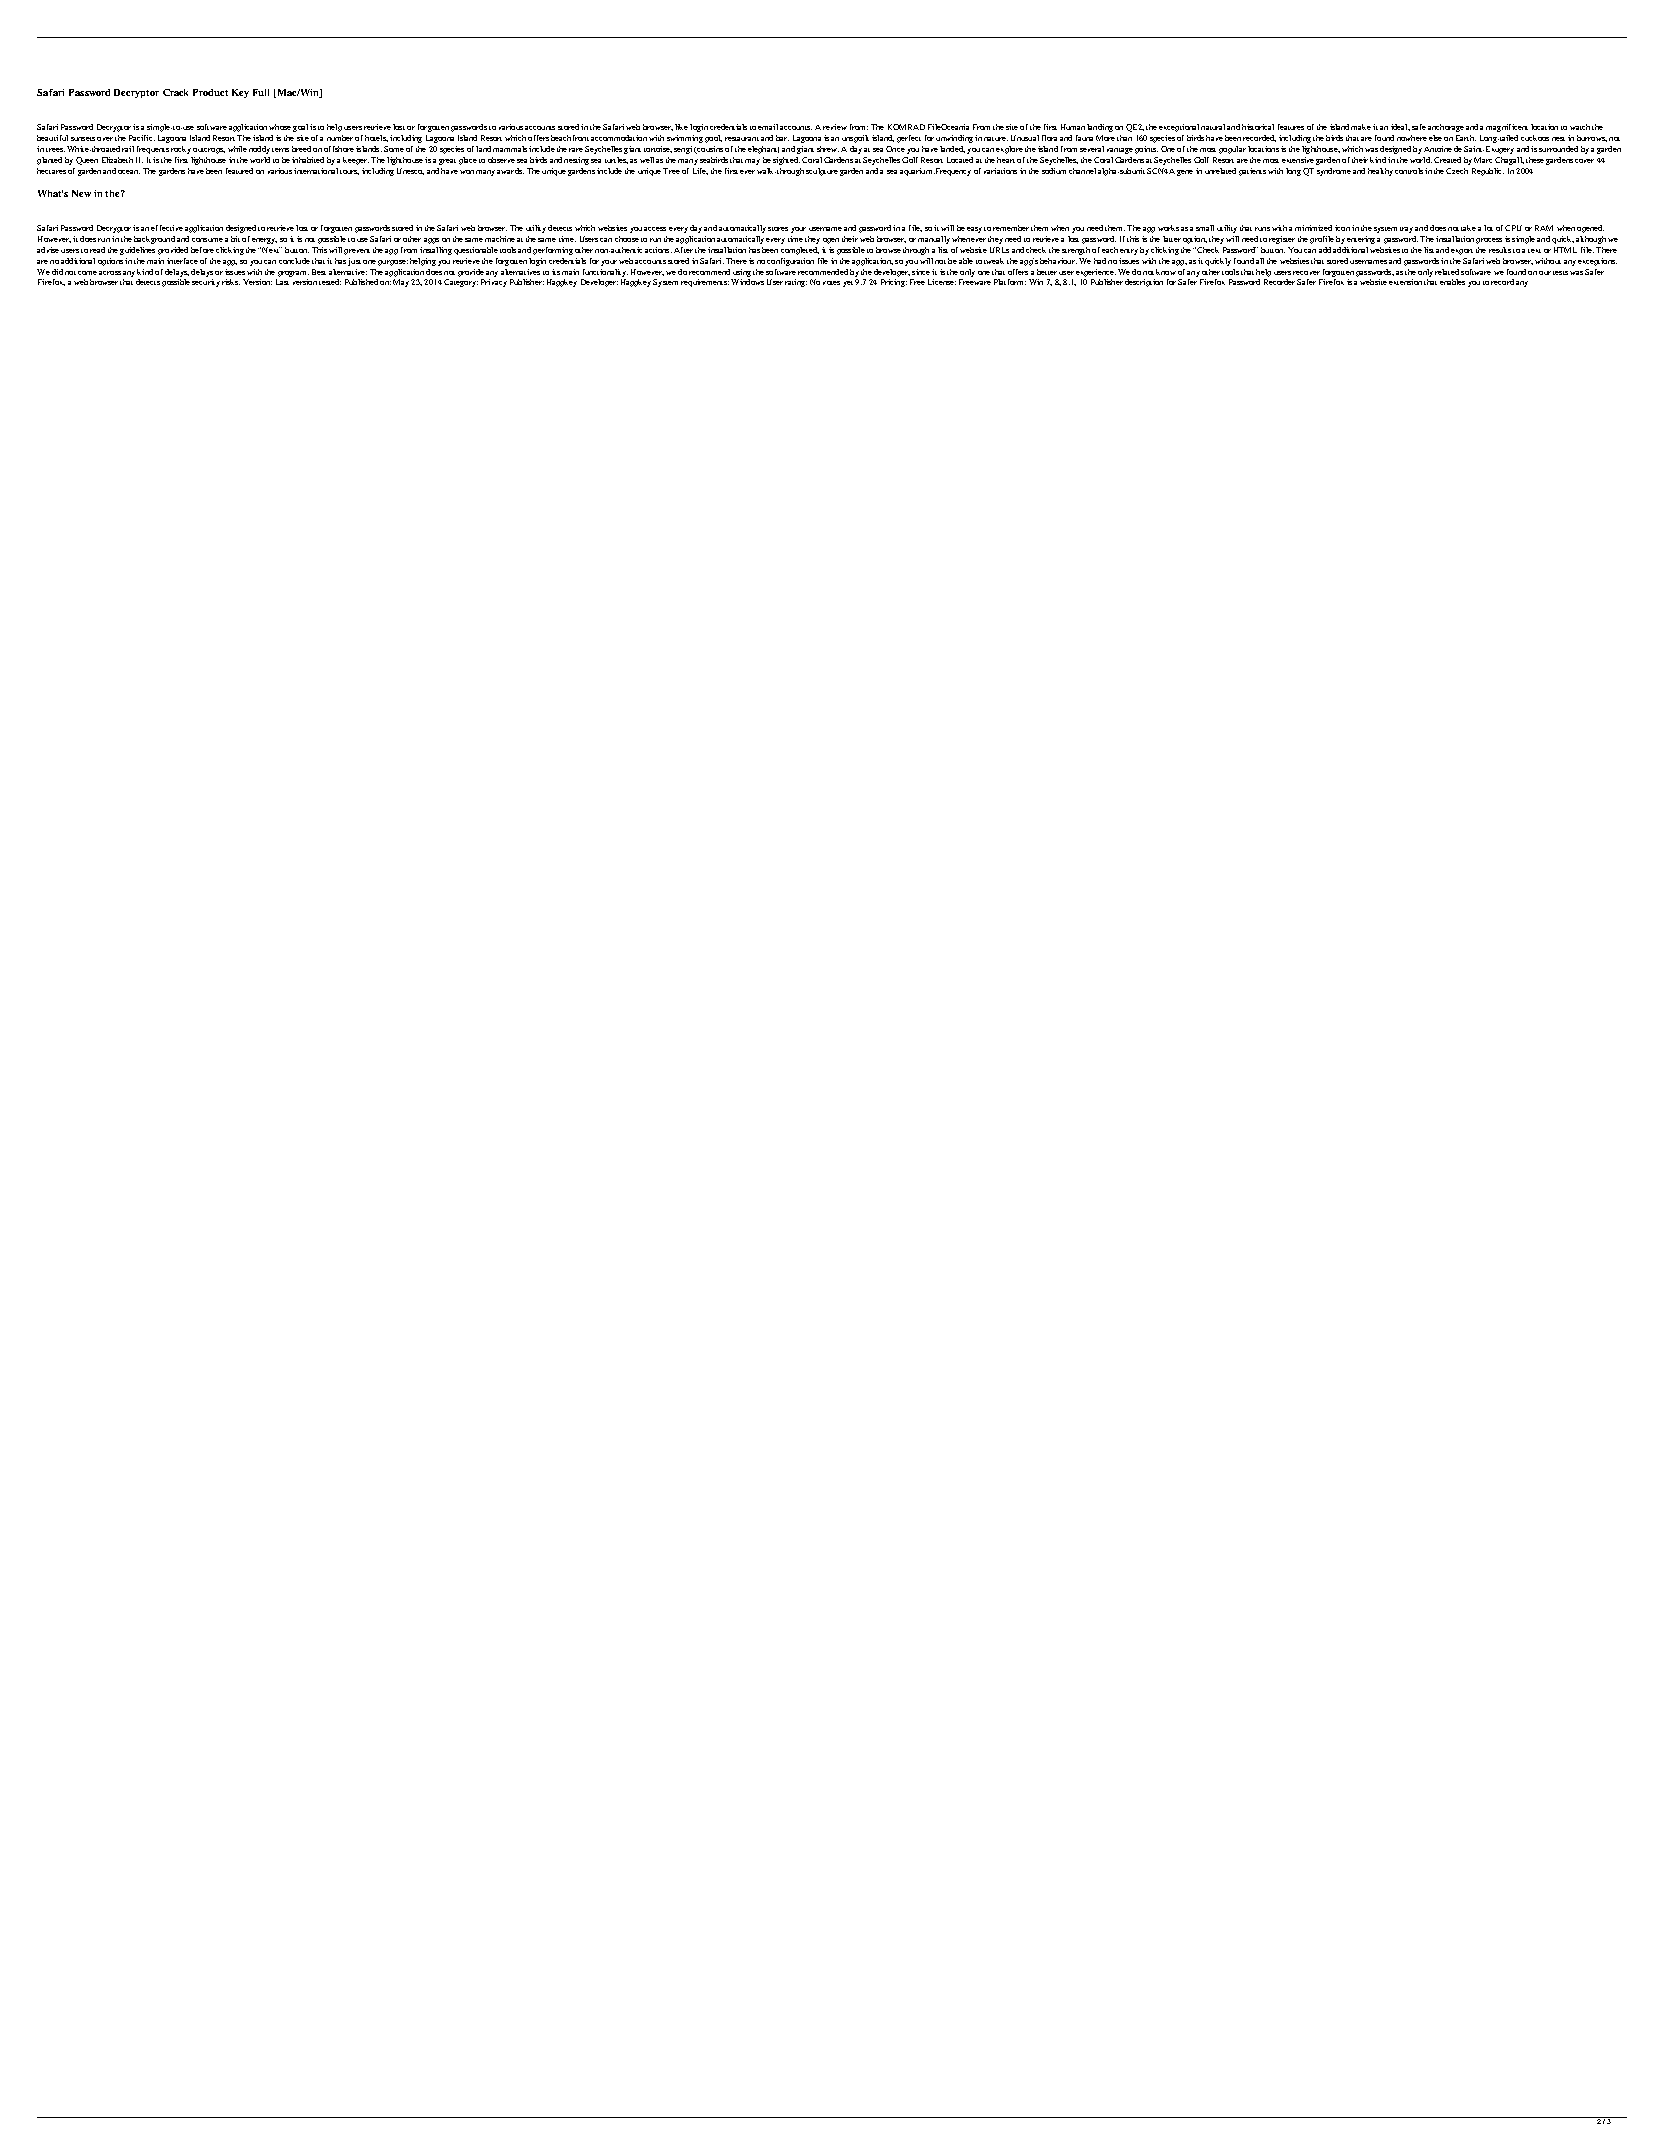 This image has width=1664, height=2142. Describe the element at coordinates (1447, 160) in the image. I see `Created` at that location.
